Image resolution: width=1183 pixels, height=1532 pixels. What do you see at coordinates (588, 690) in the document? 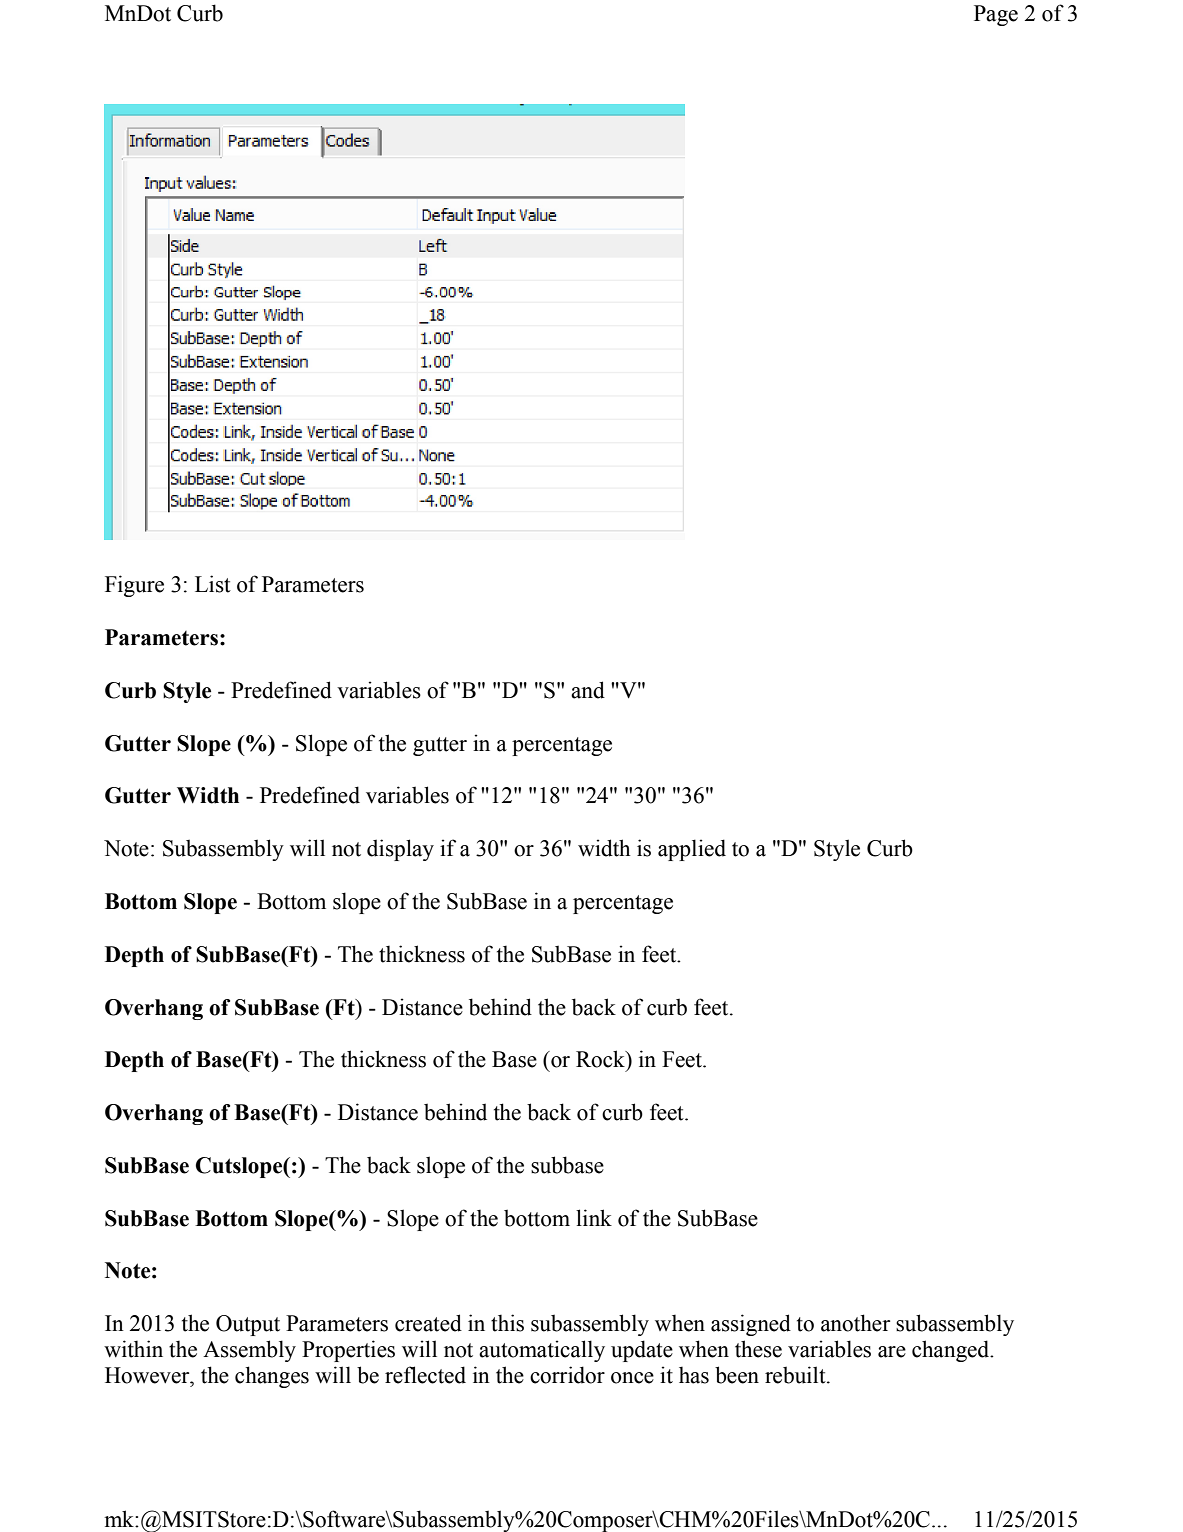
I see `and` at bounding box center [588, 690].
